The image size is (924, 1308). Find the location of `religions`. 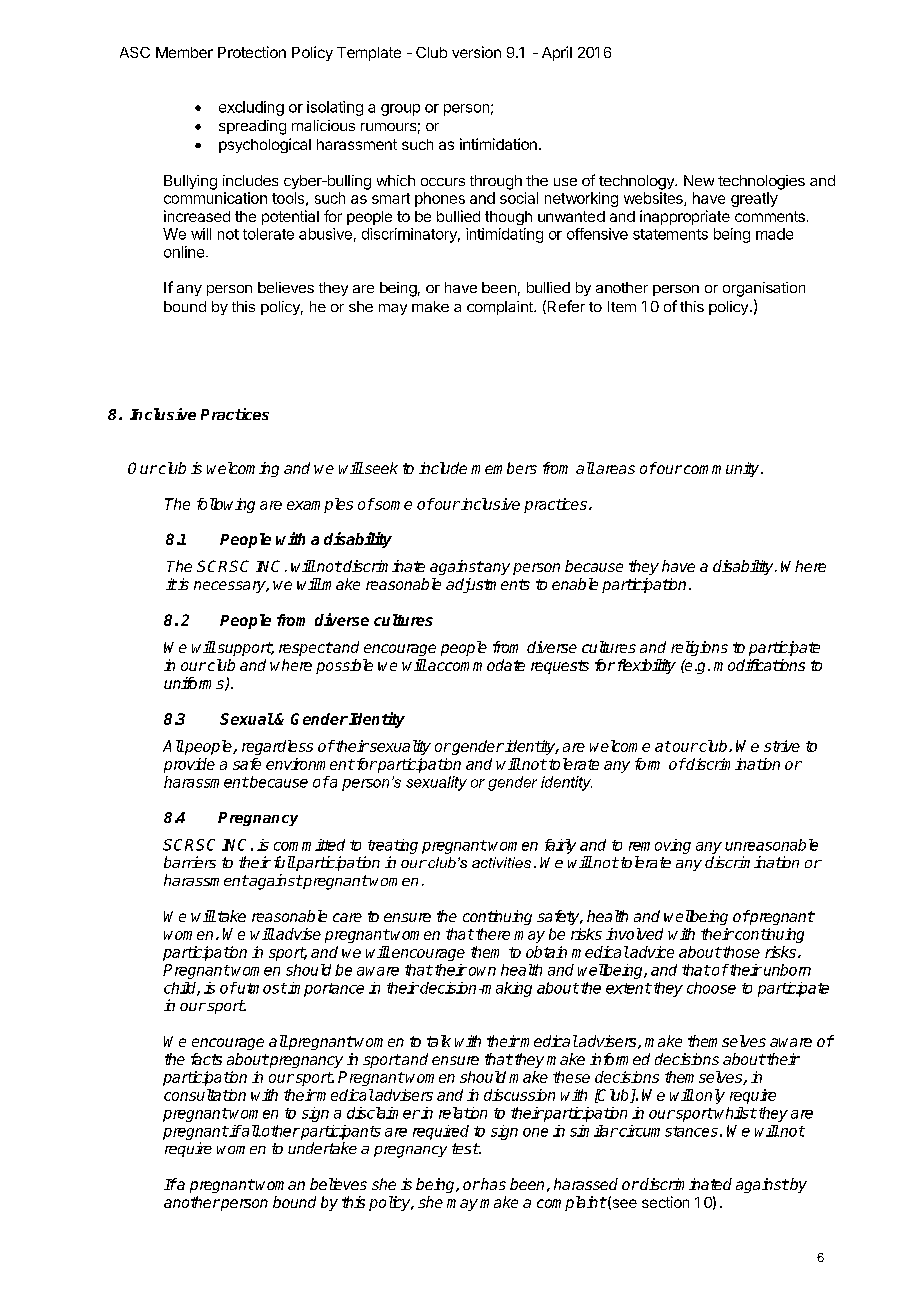

religions is located at coordinates (699, 648).
